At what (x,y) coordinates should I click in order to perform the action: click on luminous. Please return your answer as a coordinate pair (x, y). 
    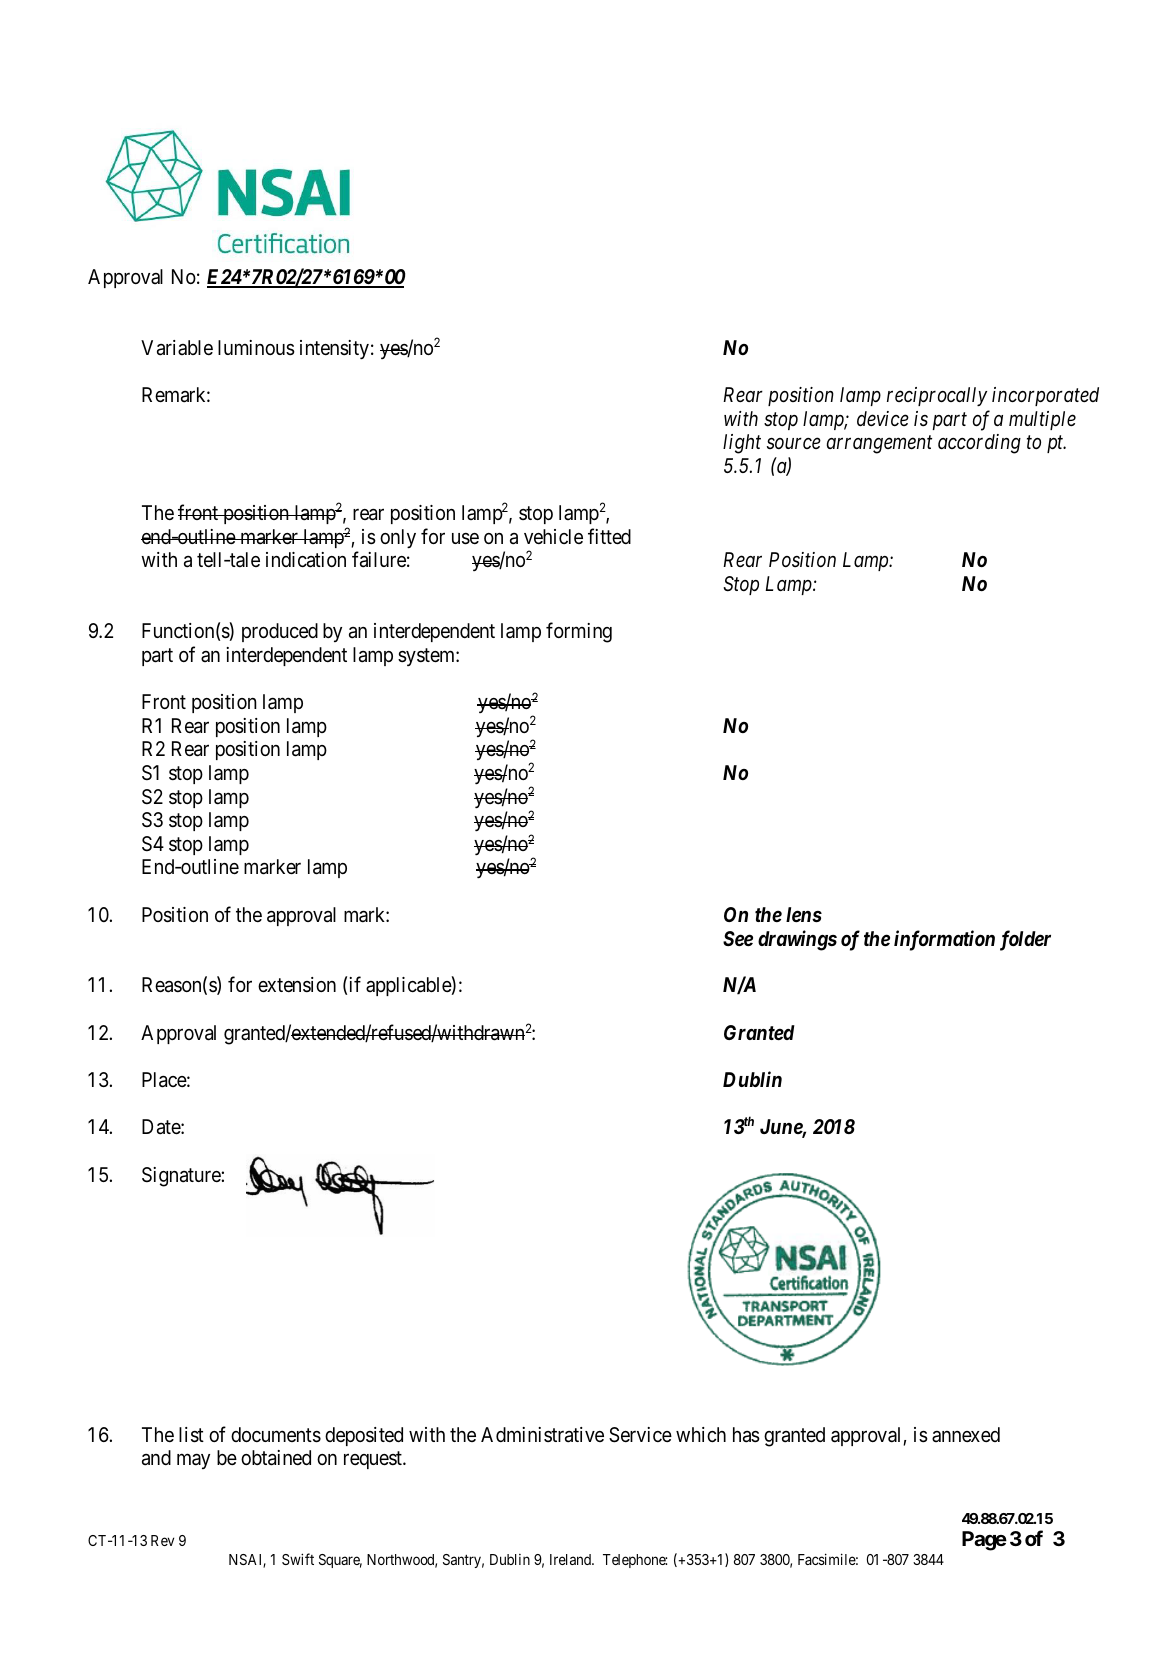
    Looking at the image, I should click on (256, 348).
